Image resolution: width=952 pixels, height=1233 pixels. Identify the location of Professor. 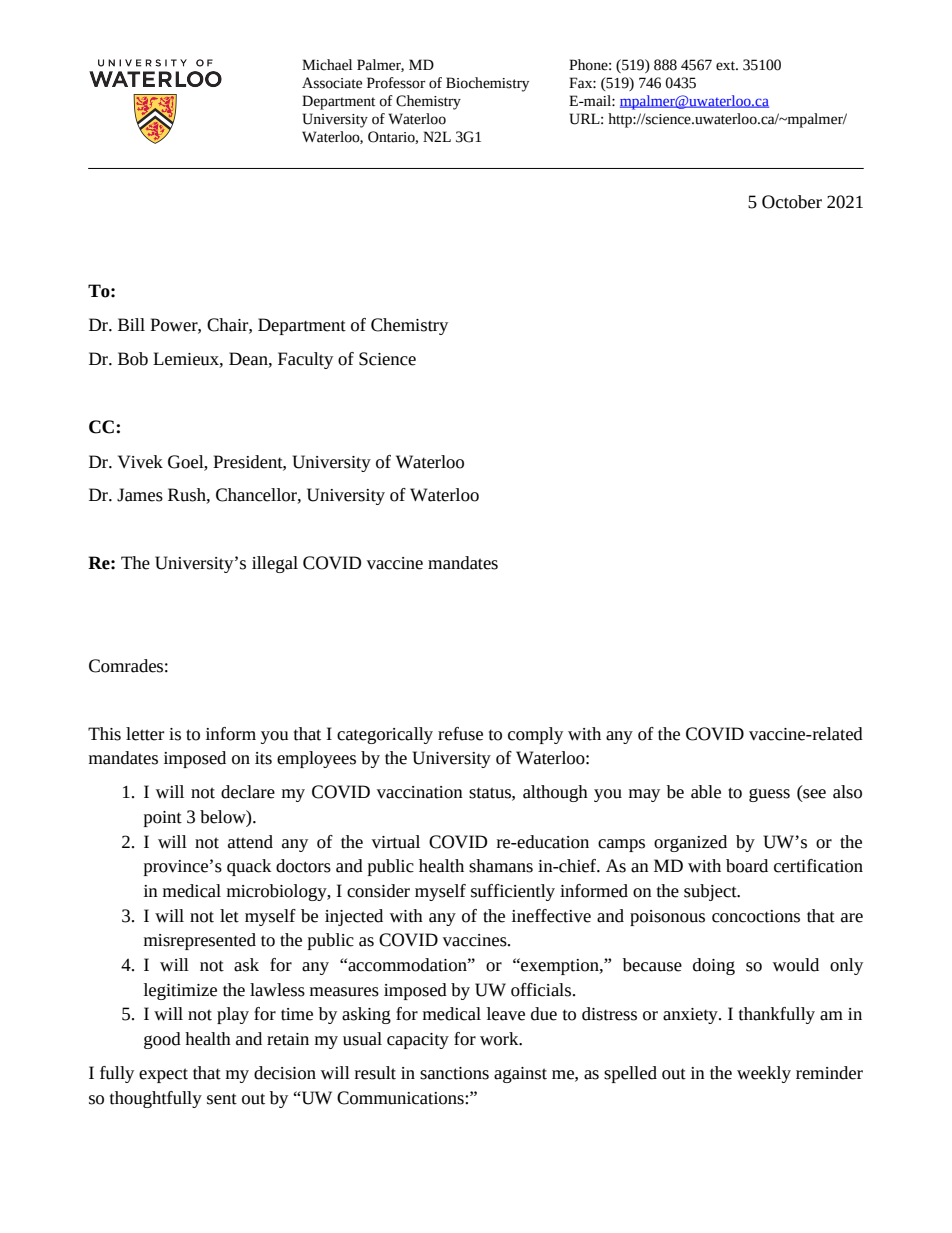
(396, 83).
